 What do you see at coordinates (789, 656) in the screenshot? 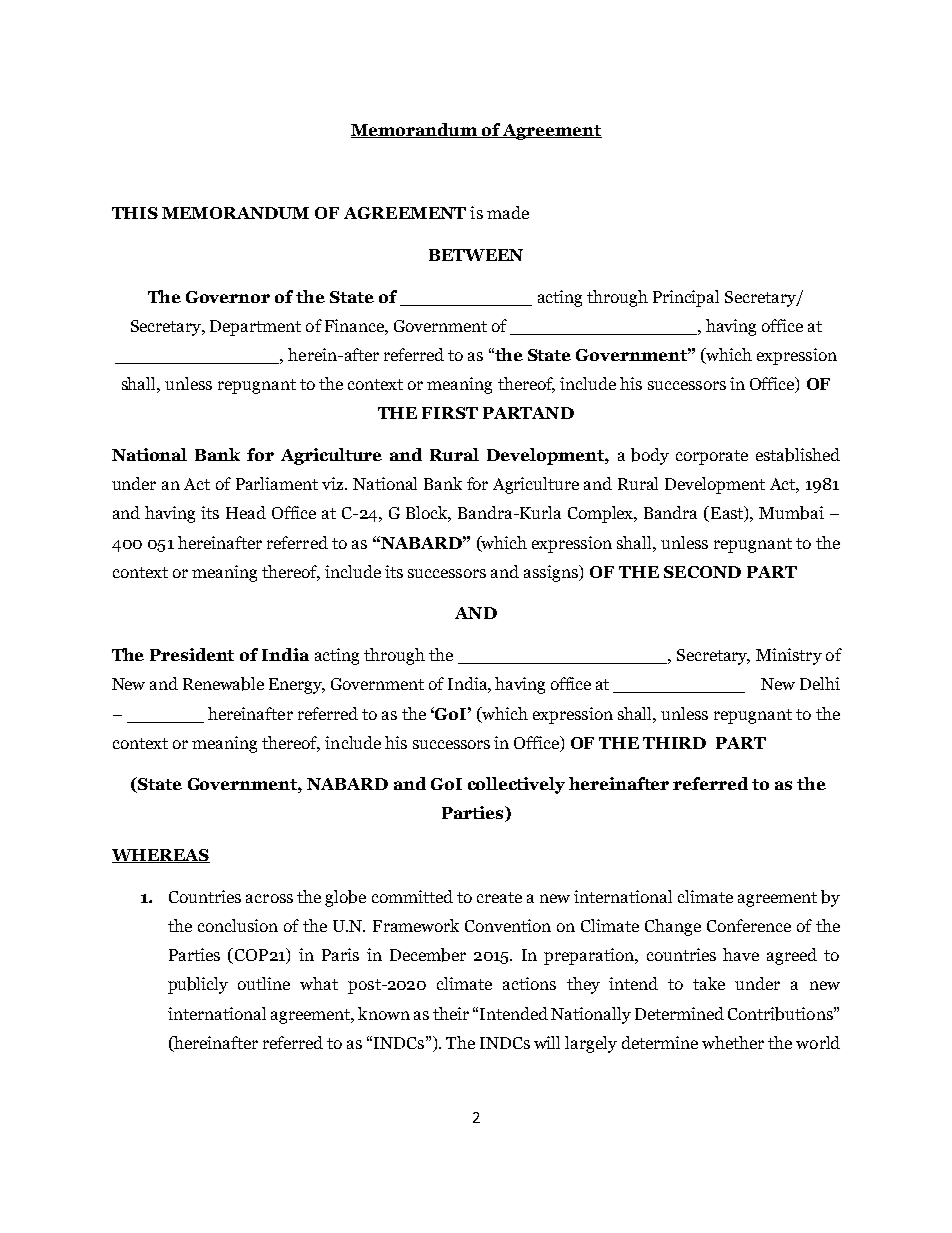
I see `Ministry` at bounding box center [789, 656].
